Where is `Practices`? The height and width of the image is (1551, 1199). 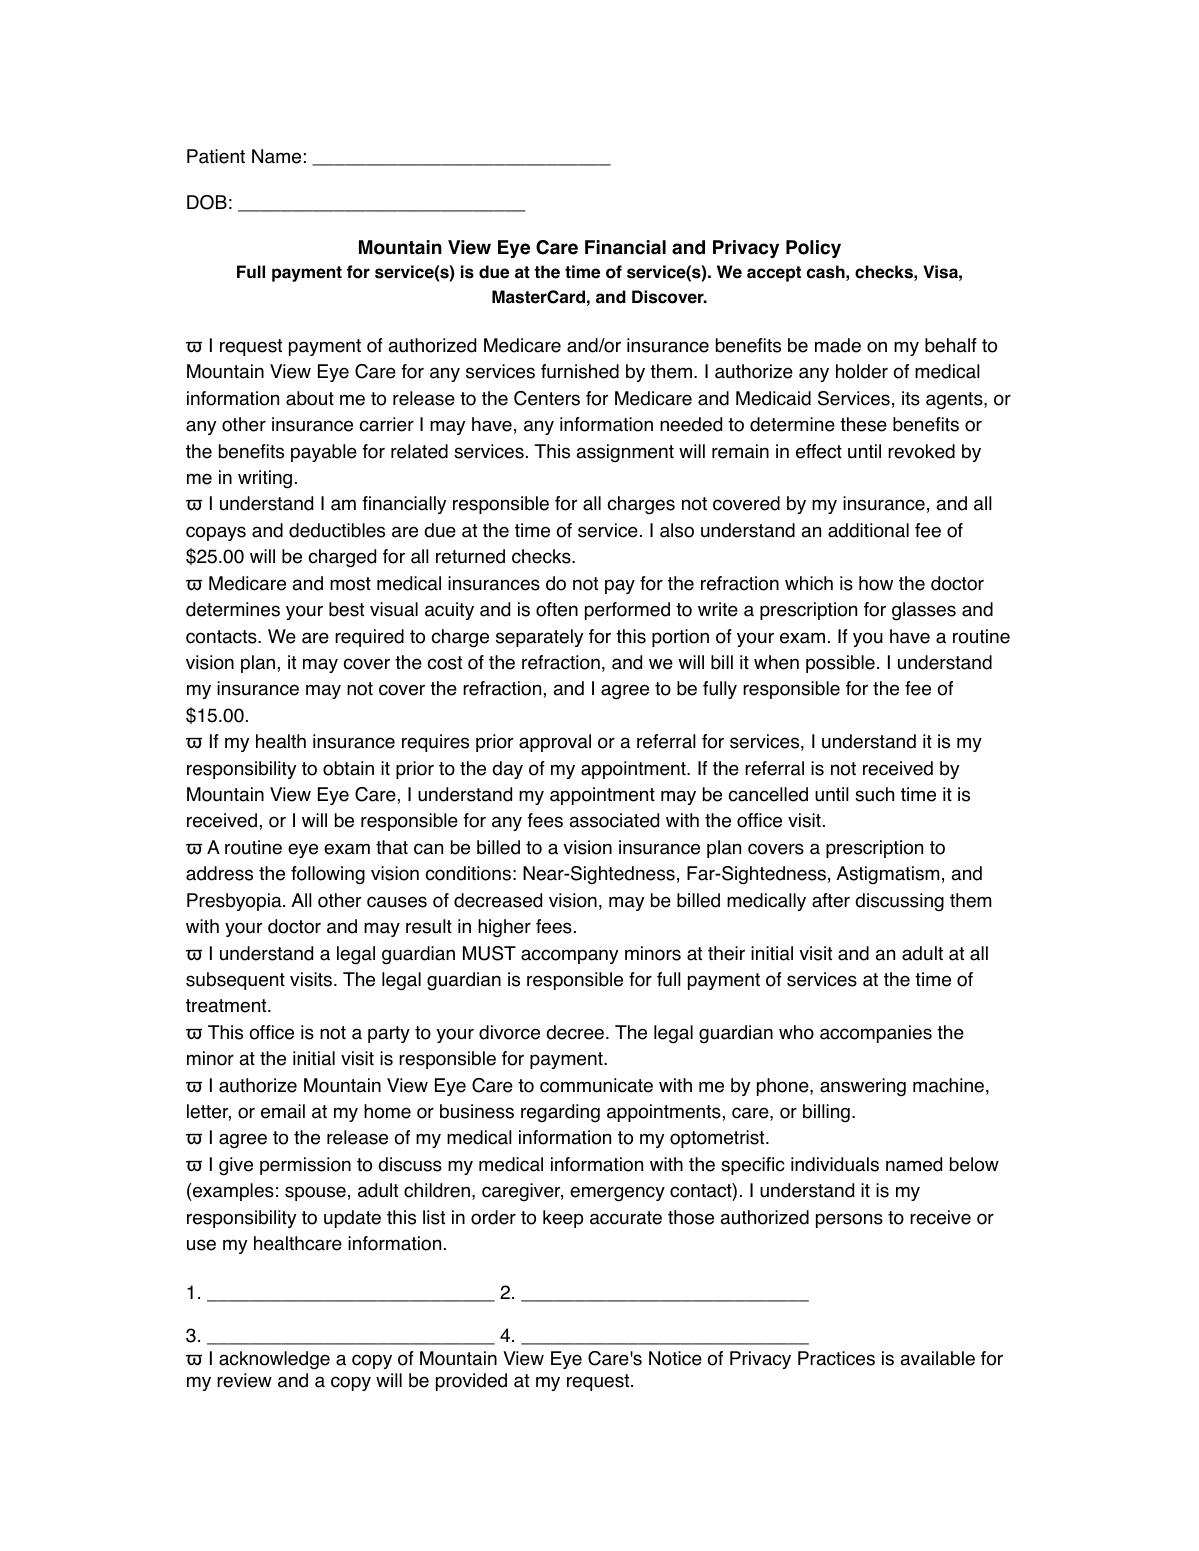
Practices is located at coordinates (836, 1358).
